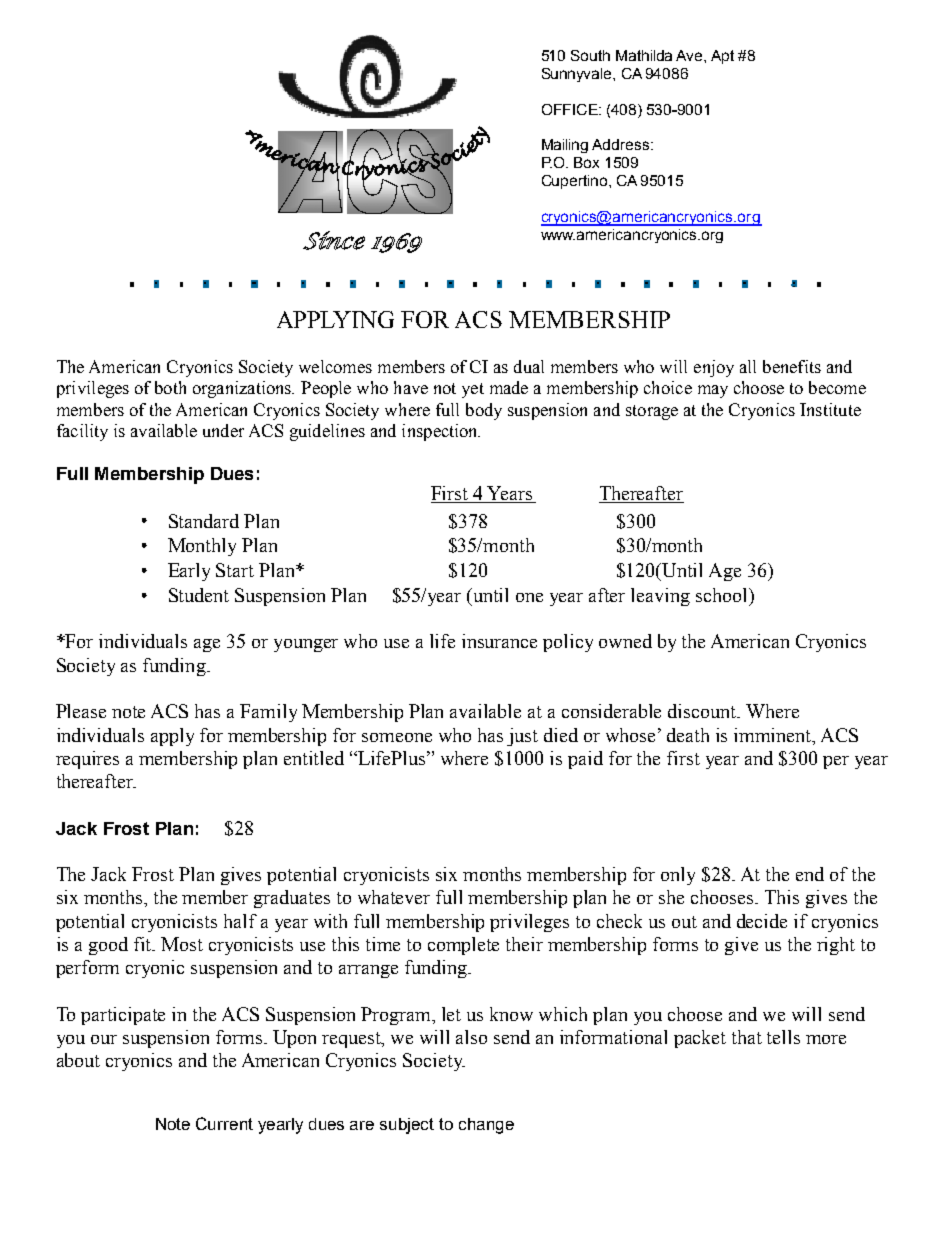 The image size is (952, 1233). What do you see at coordinates (394, 897) in the screenshot?
I see `whatever` at bounding box center [394, 897].
